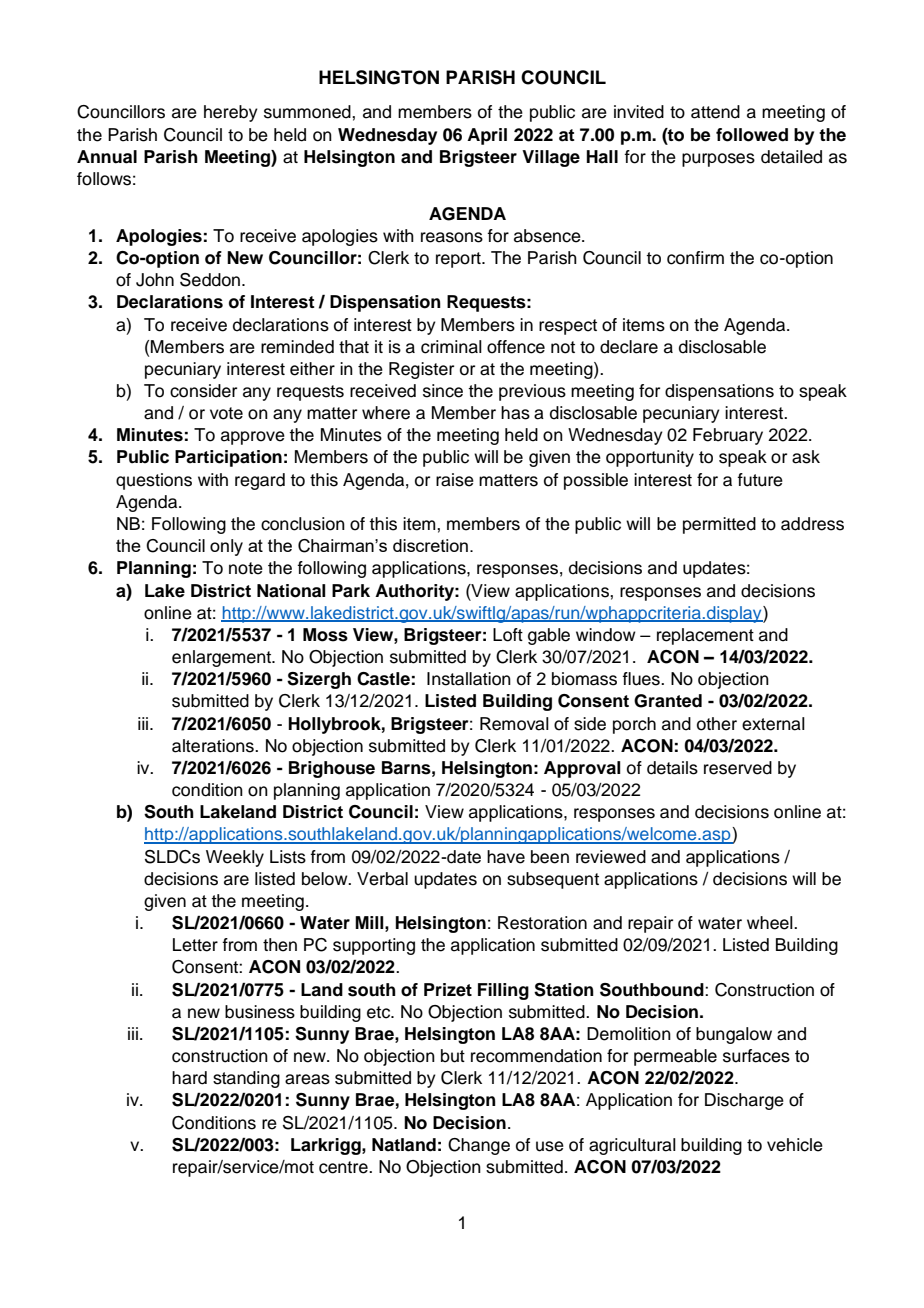 This screenshot has width=924, height=1308. What do you see at coordinates (506, 857) in the screenshot?
I see `have` at bounding box center [506, 857].
